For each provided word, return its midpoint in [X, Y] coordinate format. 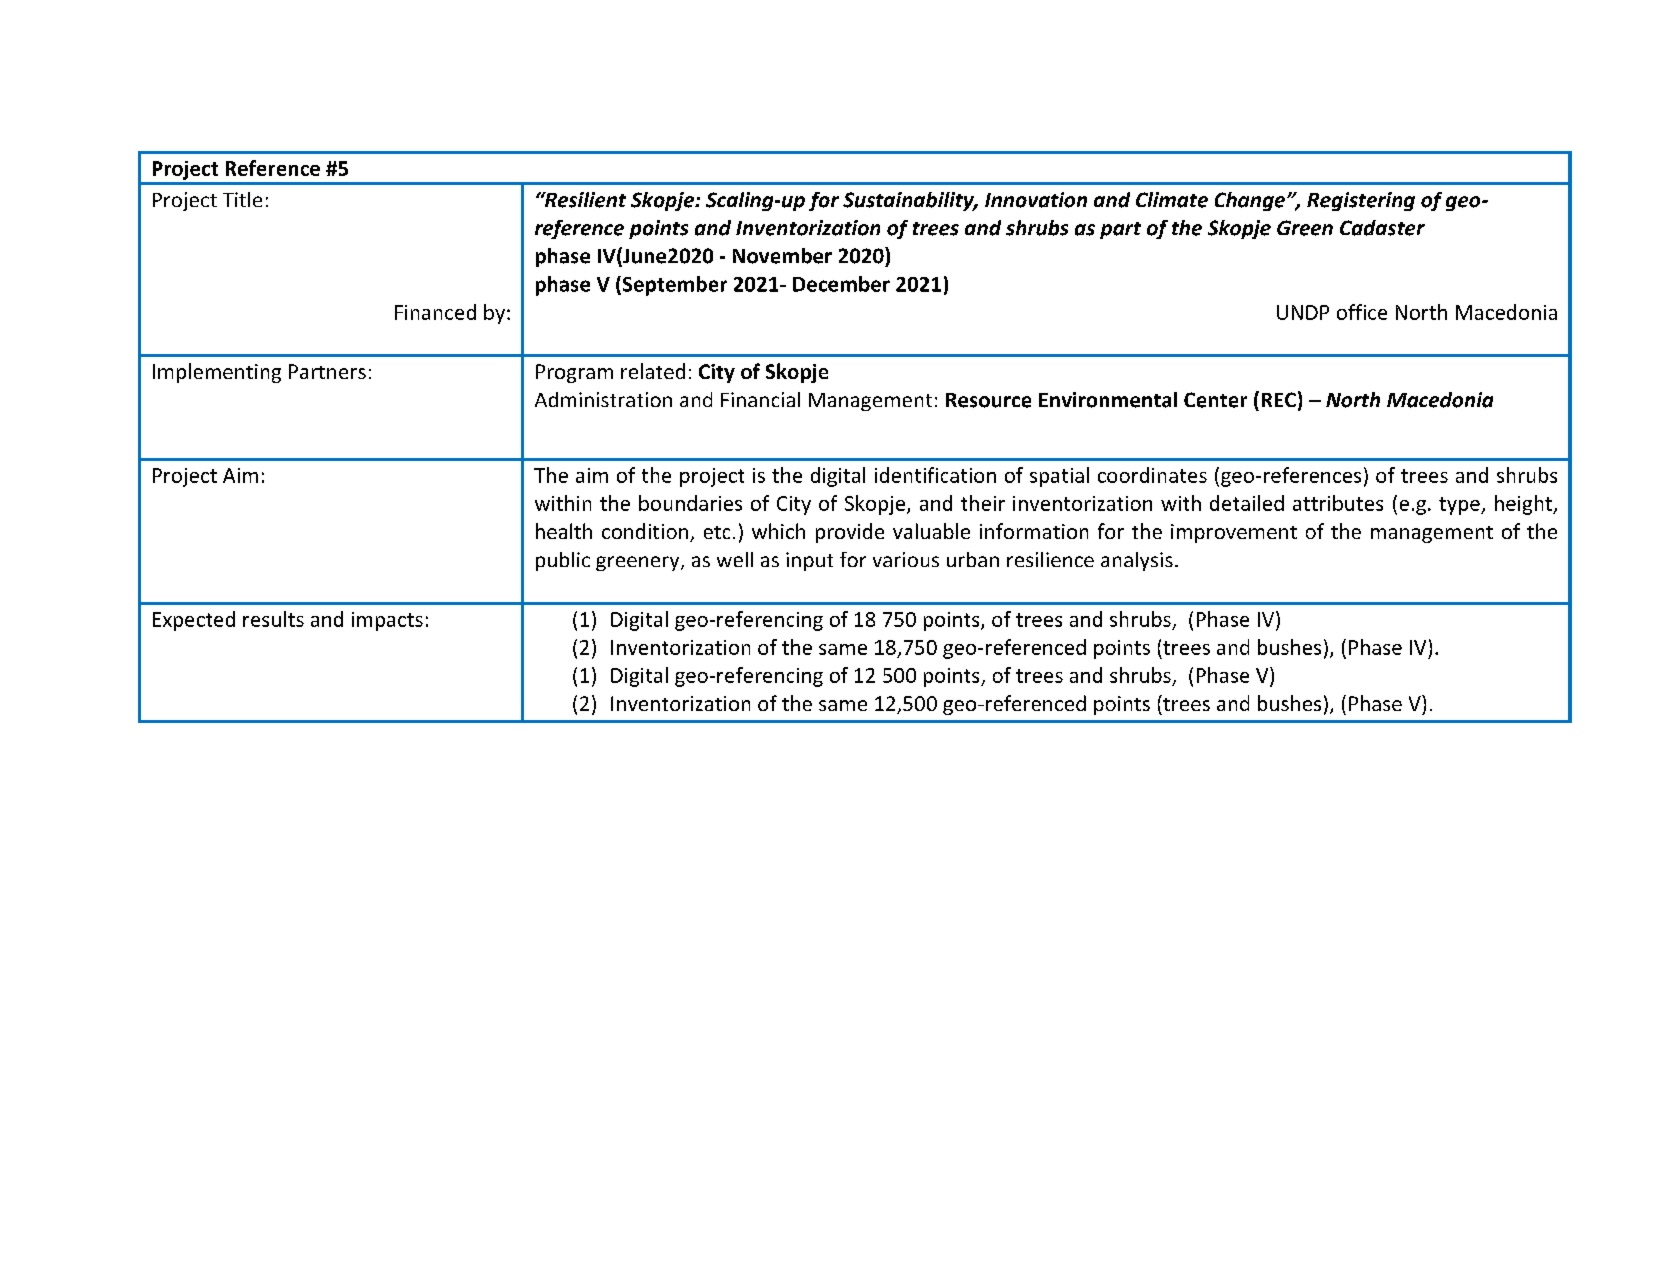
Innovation [1036, 200]
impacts [387, 621]
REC [1279, 399]
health [564, 531]
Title [242, 199]
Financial [760, 399]
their [983, 503]
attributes [1338, 503]
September [673, 286]
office [1362, 312]
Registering [1361, 201]
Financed [435, 312]
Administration [603, 399]
